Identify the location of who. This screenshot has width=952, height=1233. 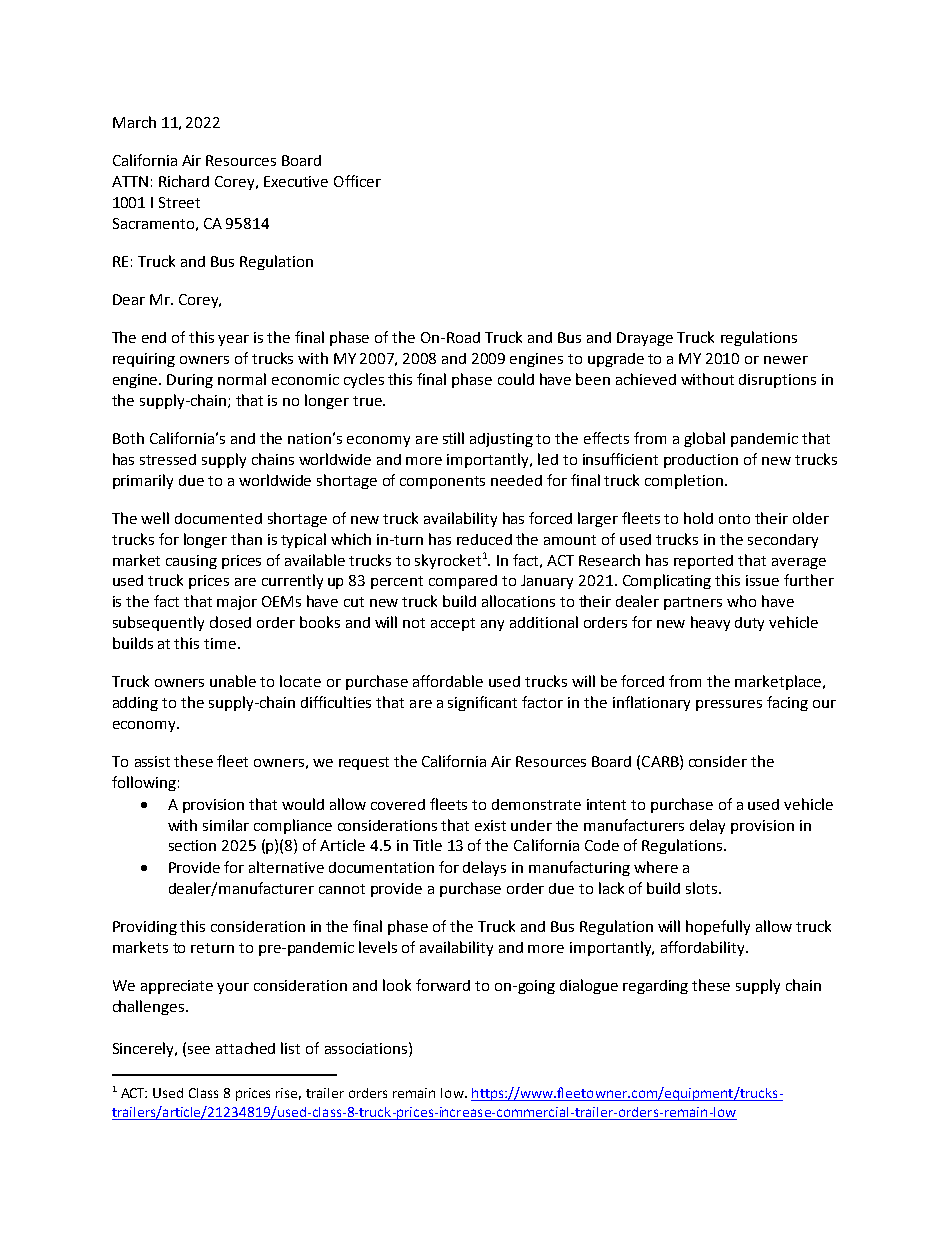
(741, 601).
